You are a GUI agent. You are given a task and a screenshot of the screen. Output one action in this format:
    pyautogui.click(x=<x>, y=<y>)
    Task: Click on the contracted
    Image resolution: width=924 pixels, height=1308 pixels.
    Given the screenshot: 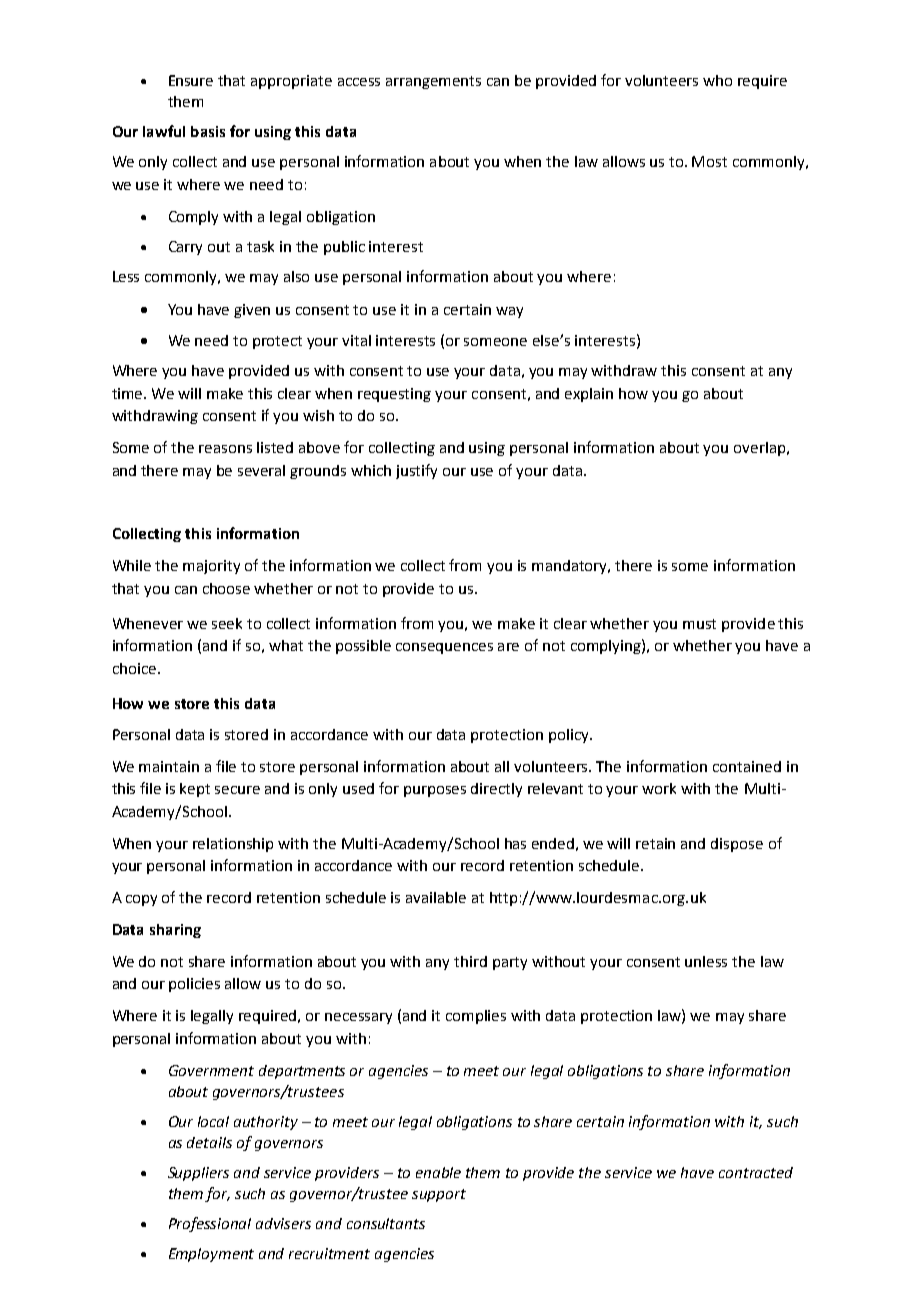 What is the action you would take?
    pyautogui.click(x=756, y=1172)
